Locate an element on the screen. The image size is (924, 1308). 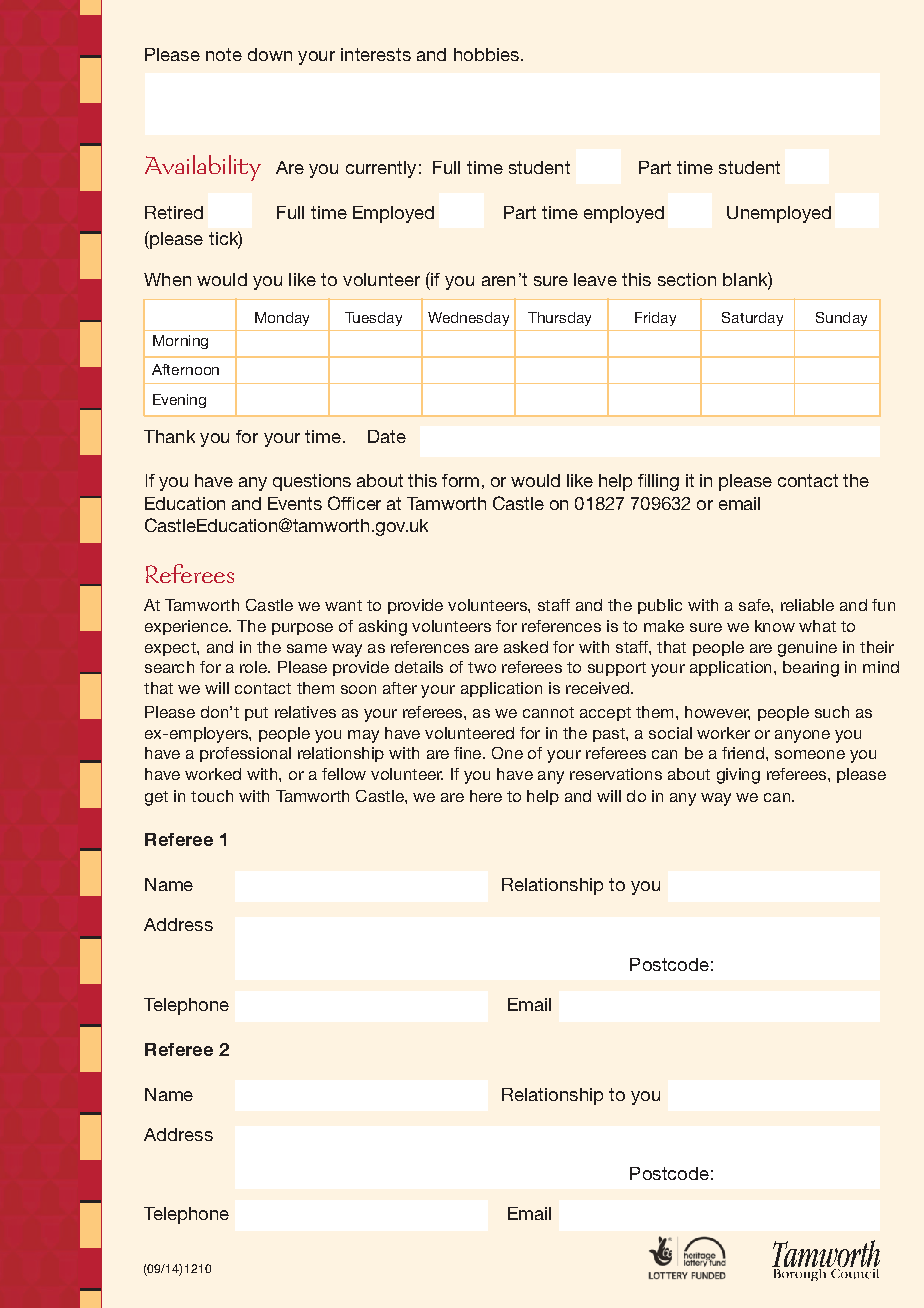
note is located at coordinates (224, 54).
